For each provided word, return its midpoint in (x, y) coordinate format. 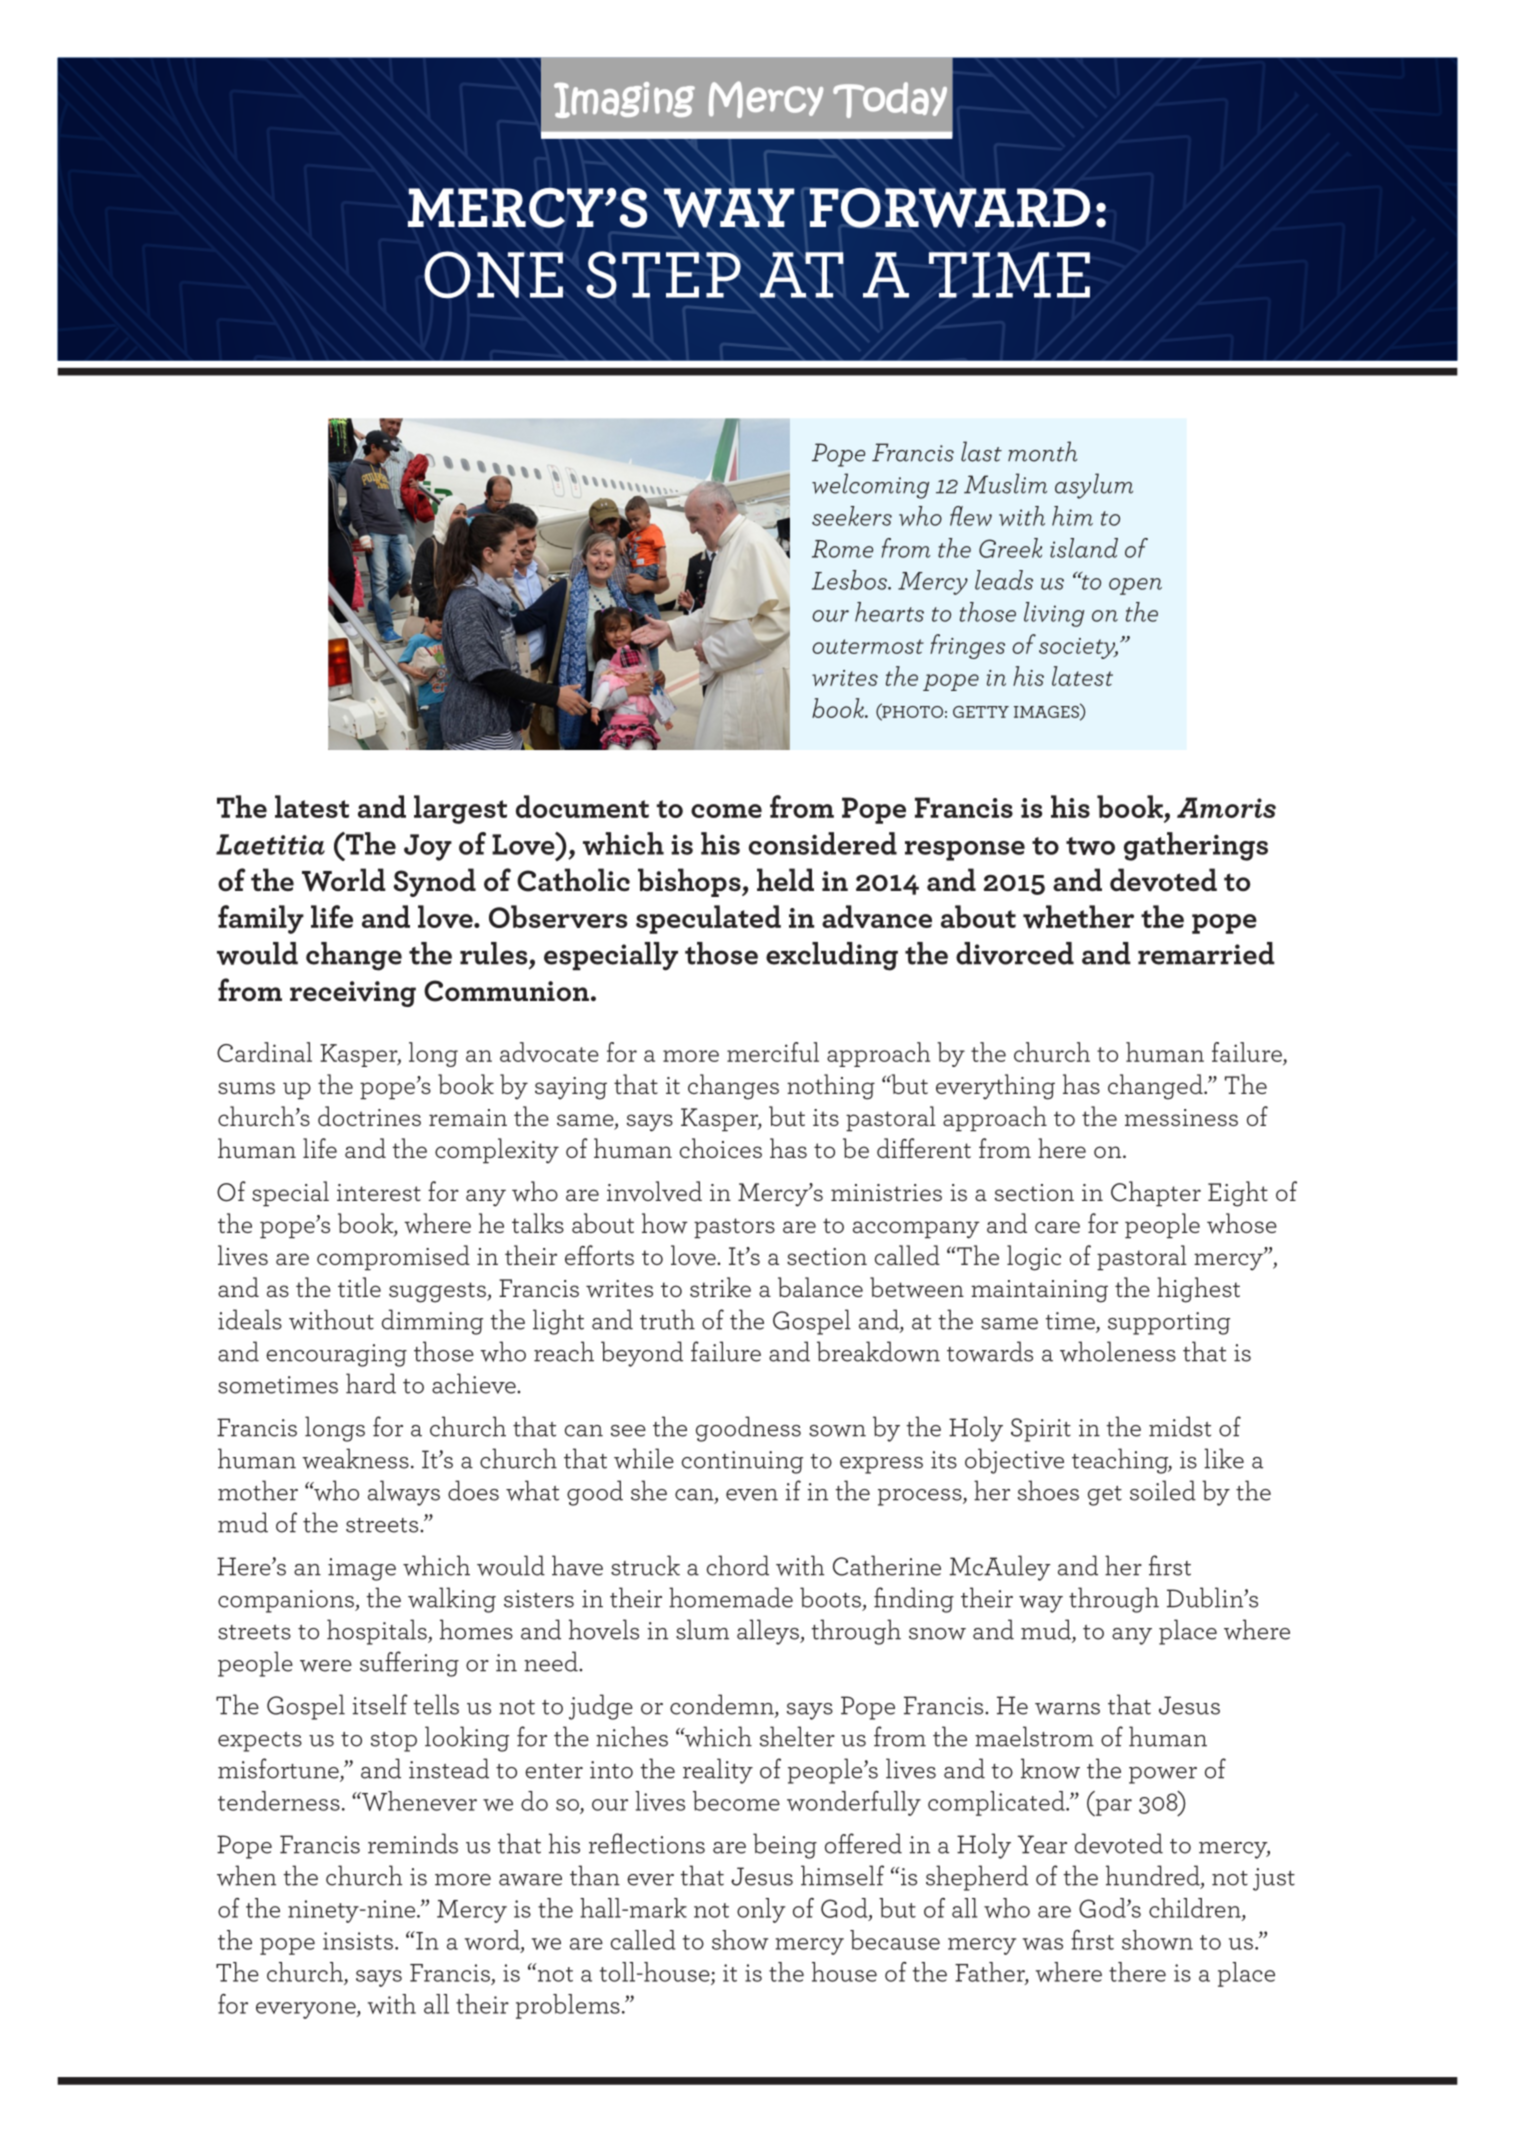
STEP (663, 274)
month (1042, 451)
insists (358, 1941)
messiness (1181, 1117)
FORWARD (949, 208)
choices (721, 1148)
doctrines (369, 1116)
